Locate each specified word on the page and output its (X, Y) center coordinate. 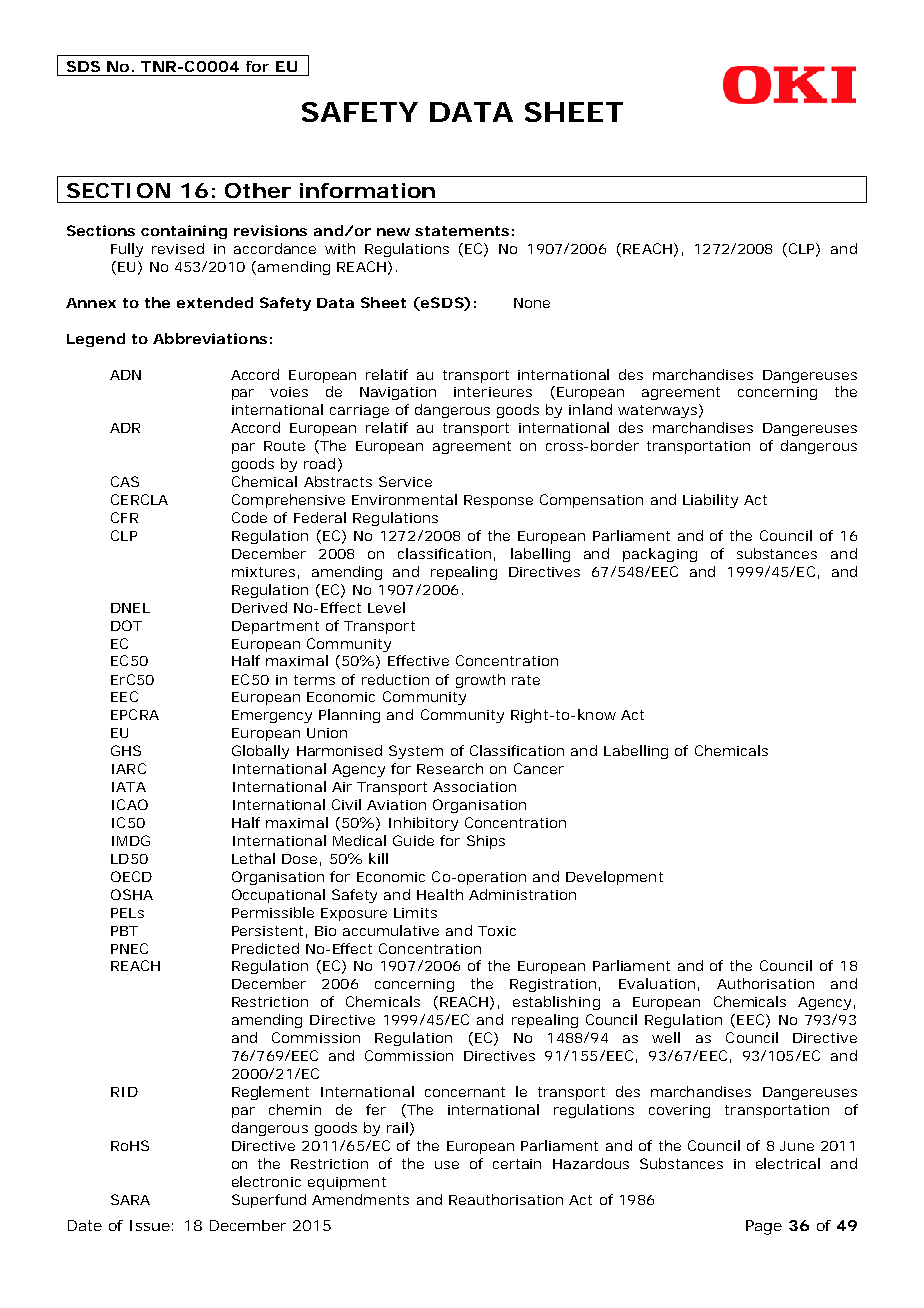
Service (405, 481)
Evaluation (657, 983)
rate (526, 680)
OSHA (132, 894)
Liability (710, 501)
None (532, 303)
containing (184, 232)
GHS (126, 750)
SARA (130, 1199)
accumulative (391, 930)
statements (462, 231)
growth (480, 681)
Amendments (360, 1199)
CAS (125, 481)
